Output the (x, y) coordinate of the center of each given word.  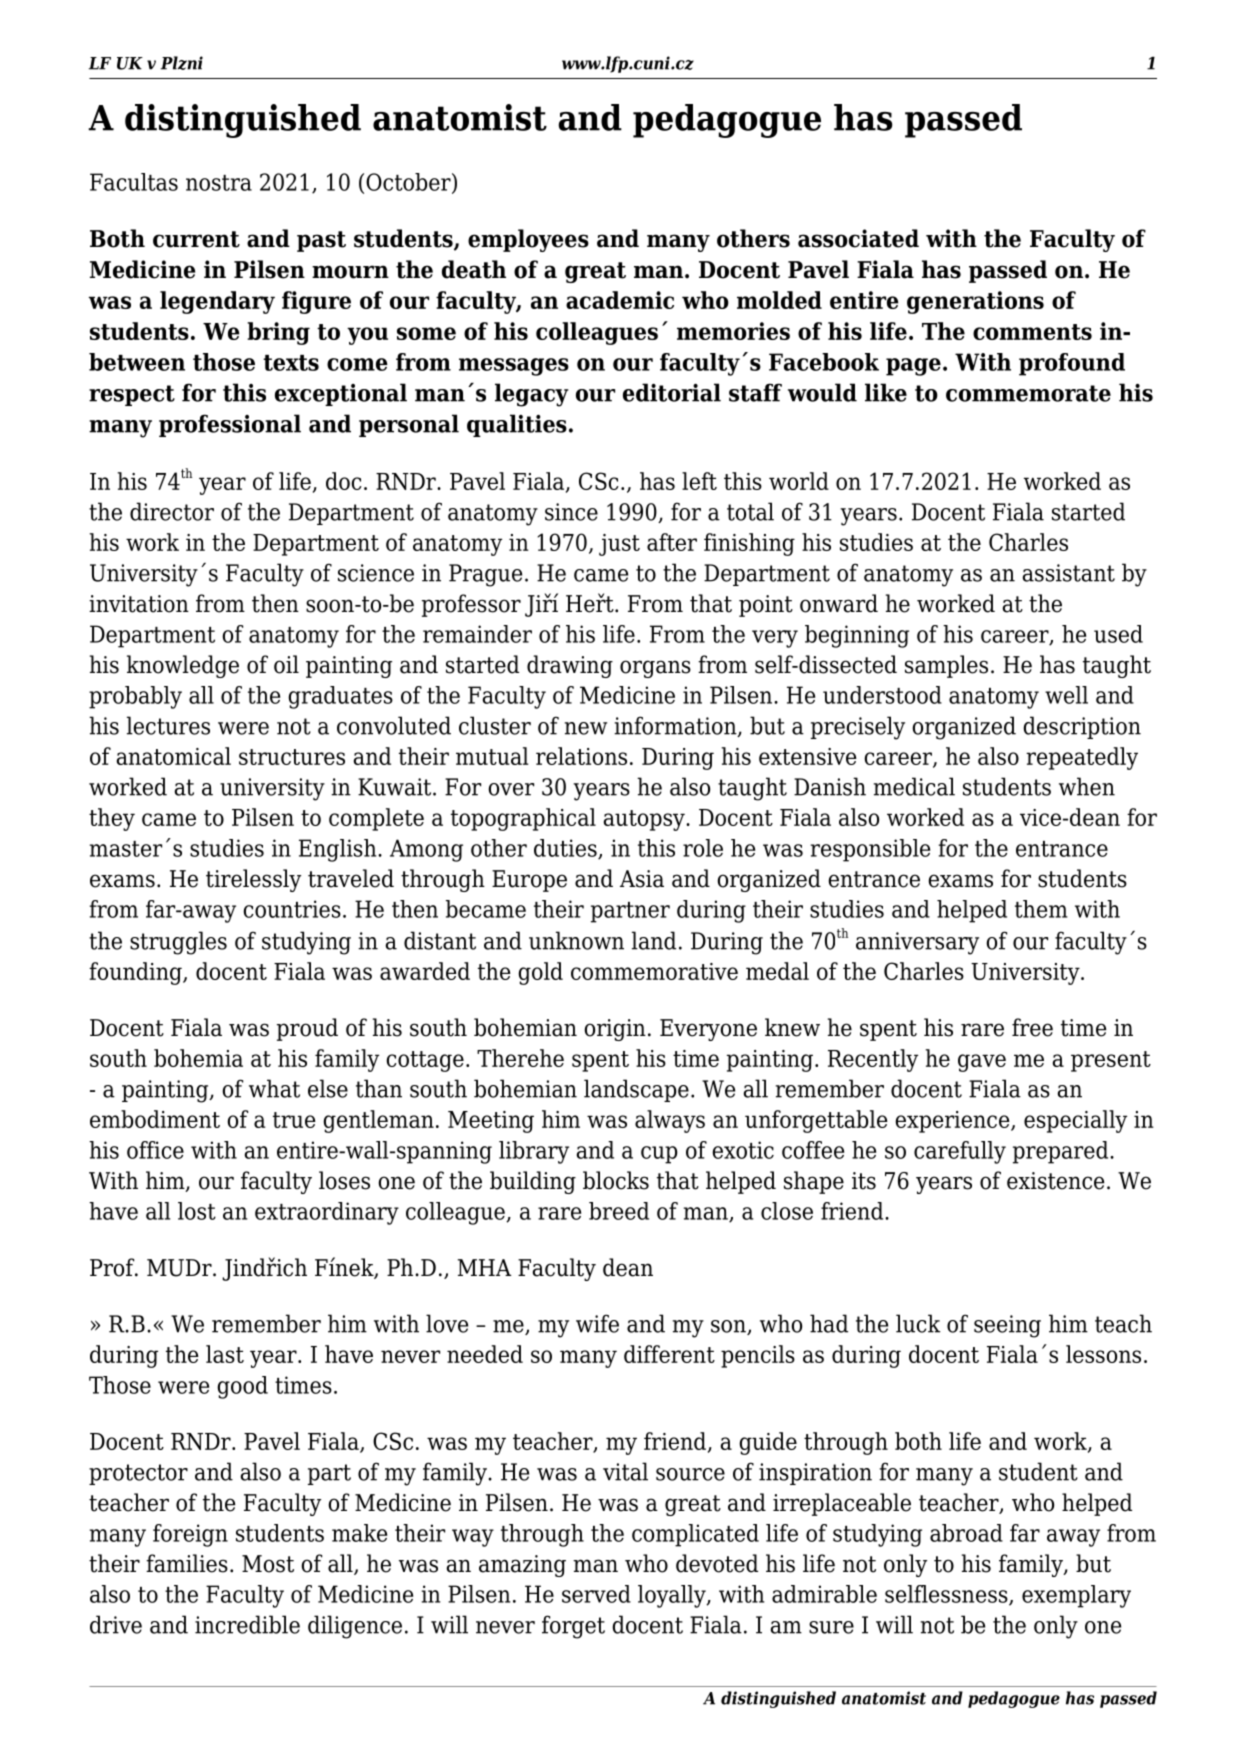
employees (528, 240)
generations (975, 302)
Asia (642, 879)
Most (268, 1564)
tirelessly (253, 880)
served (596, 1594)
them (1041, 909)
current (196, 239)
